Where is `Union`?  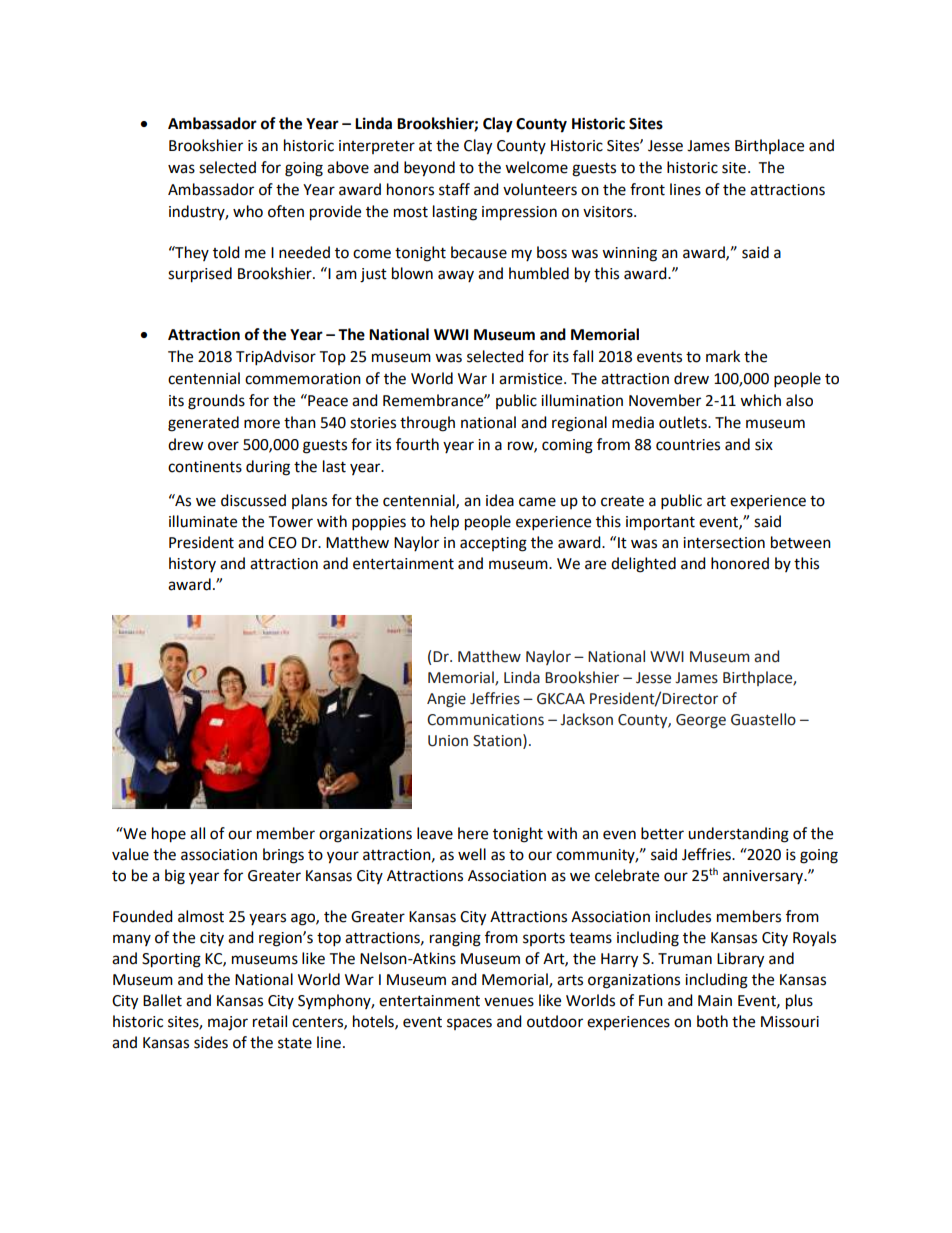 Union is located at coordinates (448, 741).
